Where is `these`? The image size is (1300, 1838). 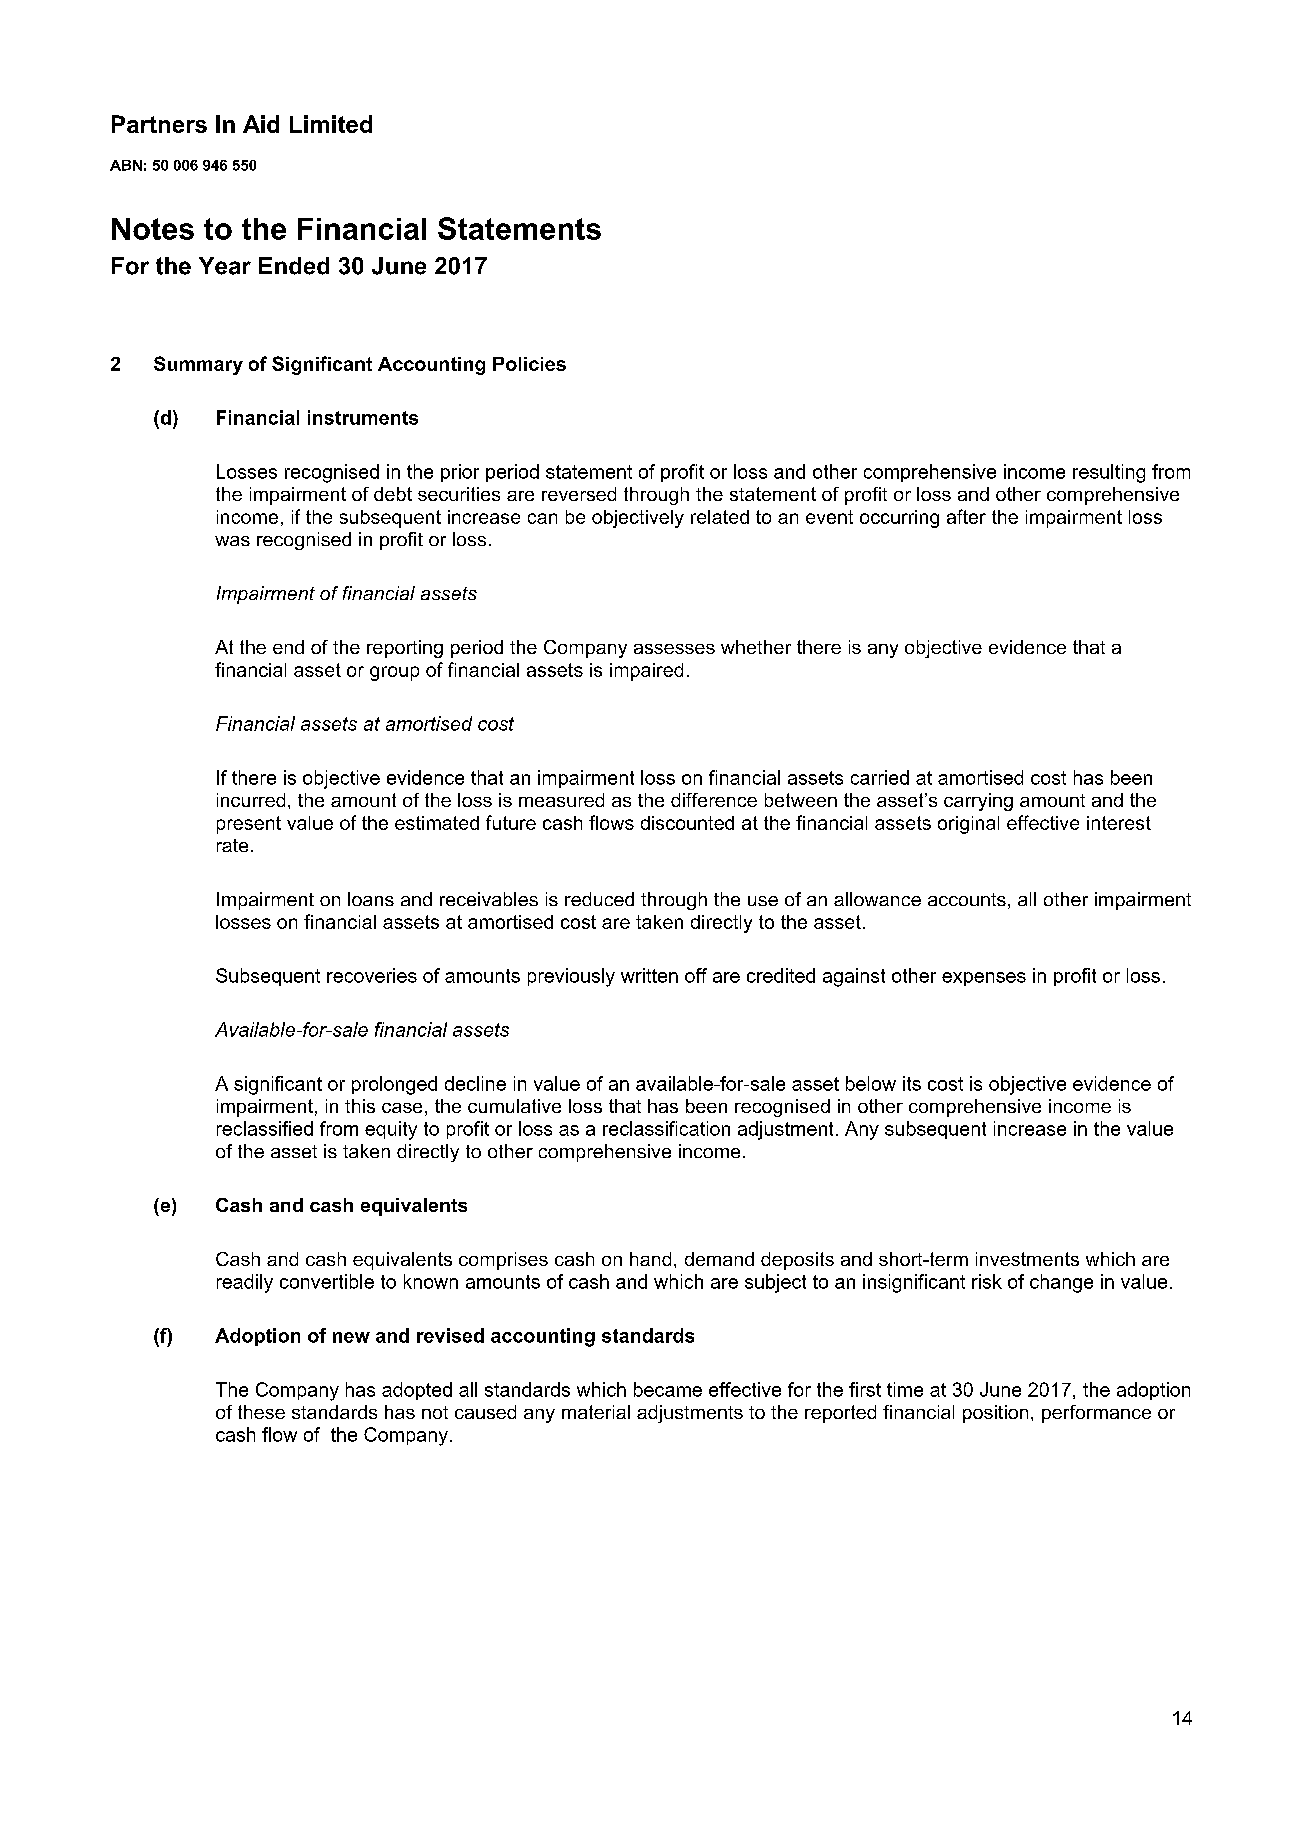
these is located at coordinates (261, 1412).
